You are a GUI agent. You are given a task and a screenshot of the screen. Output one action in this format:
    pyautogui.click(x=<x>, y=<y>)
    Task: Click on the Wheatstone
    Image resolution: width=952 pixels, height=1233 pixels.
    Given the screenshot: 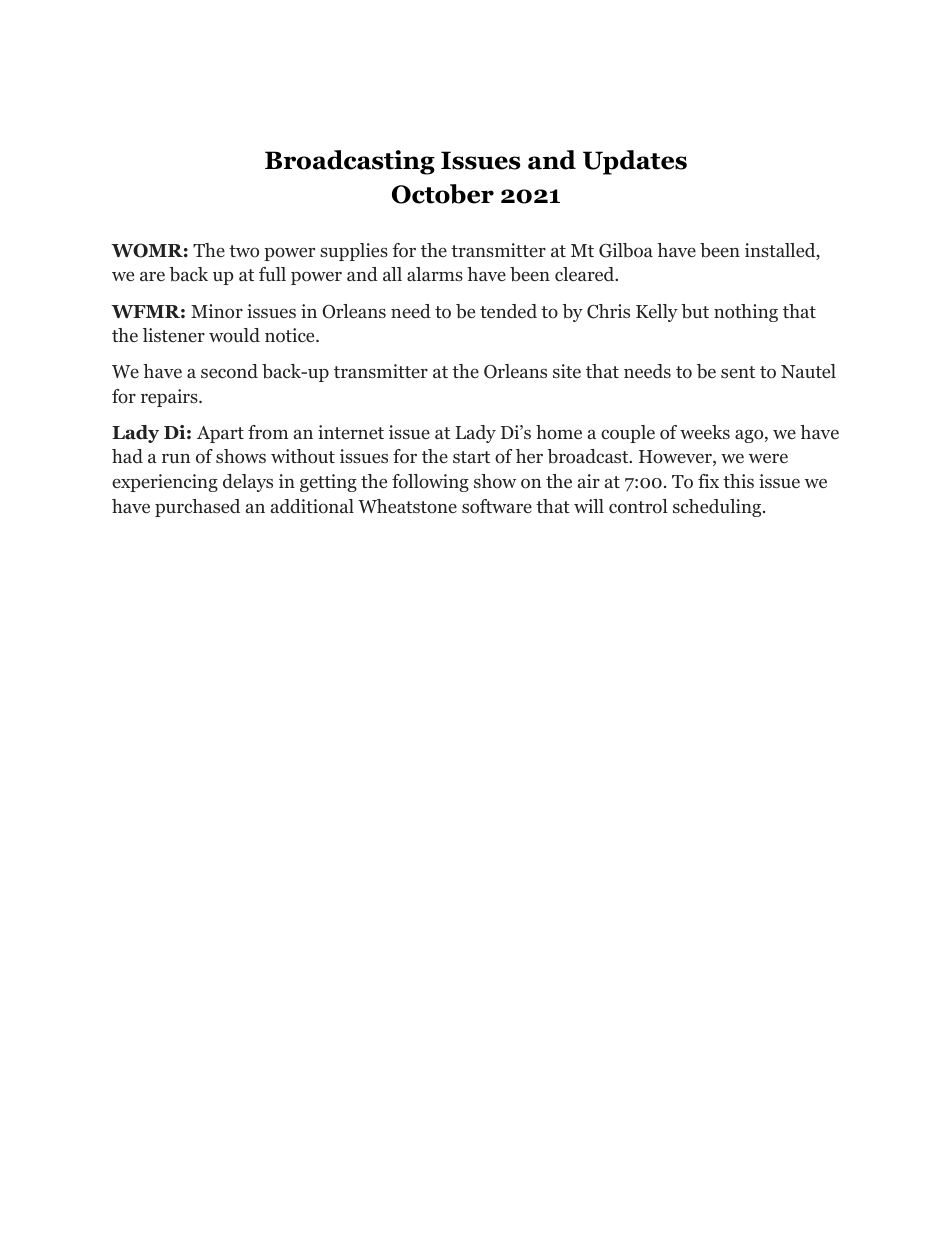 What is the action you would take?
    pyautogui.click(x=407, y=506)
